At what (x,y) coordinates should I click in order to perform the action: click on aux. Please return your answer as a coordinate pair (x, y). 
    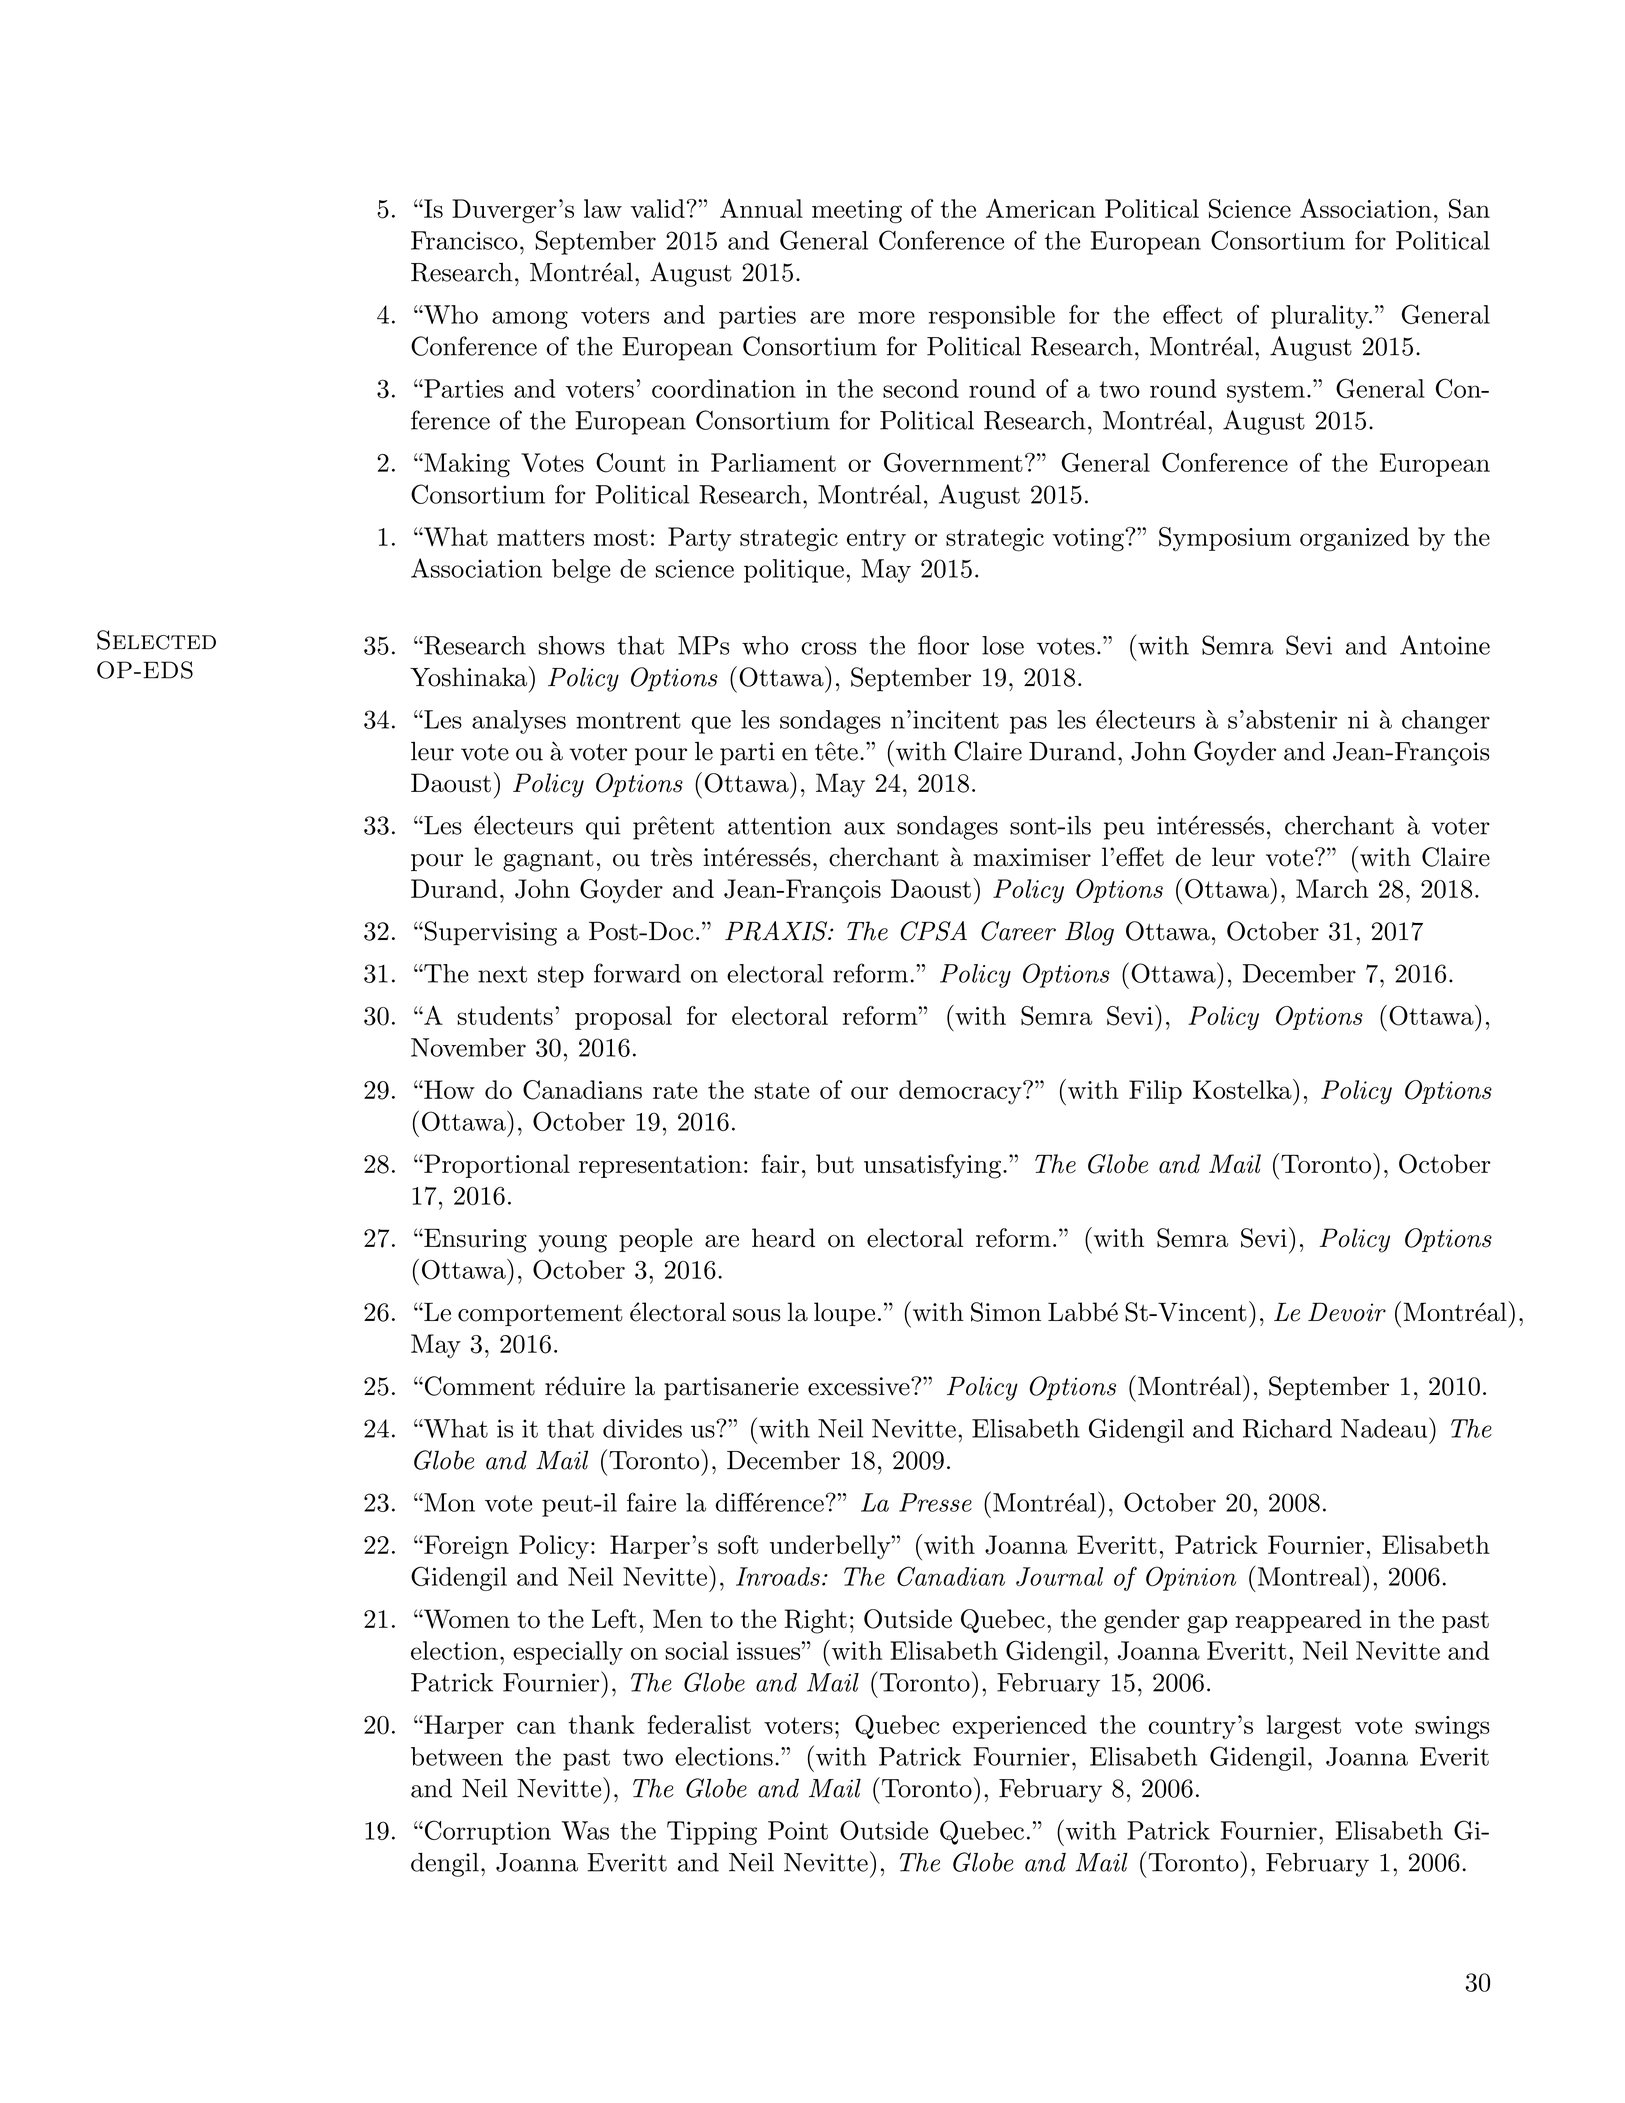
    Looking at the image, I should click on (864, 828).
